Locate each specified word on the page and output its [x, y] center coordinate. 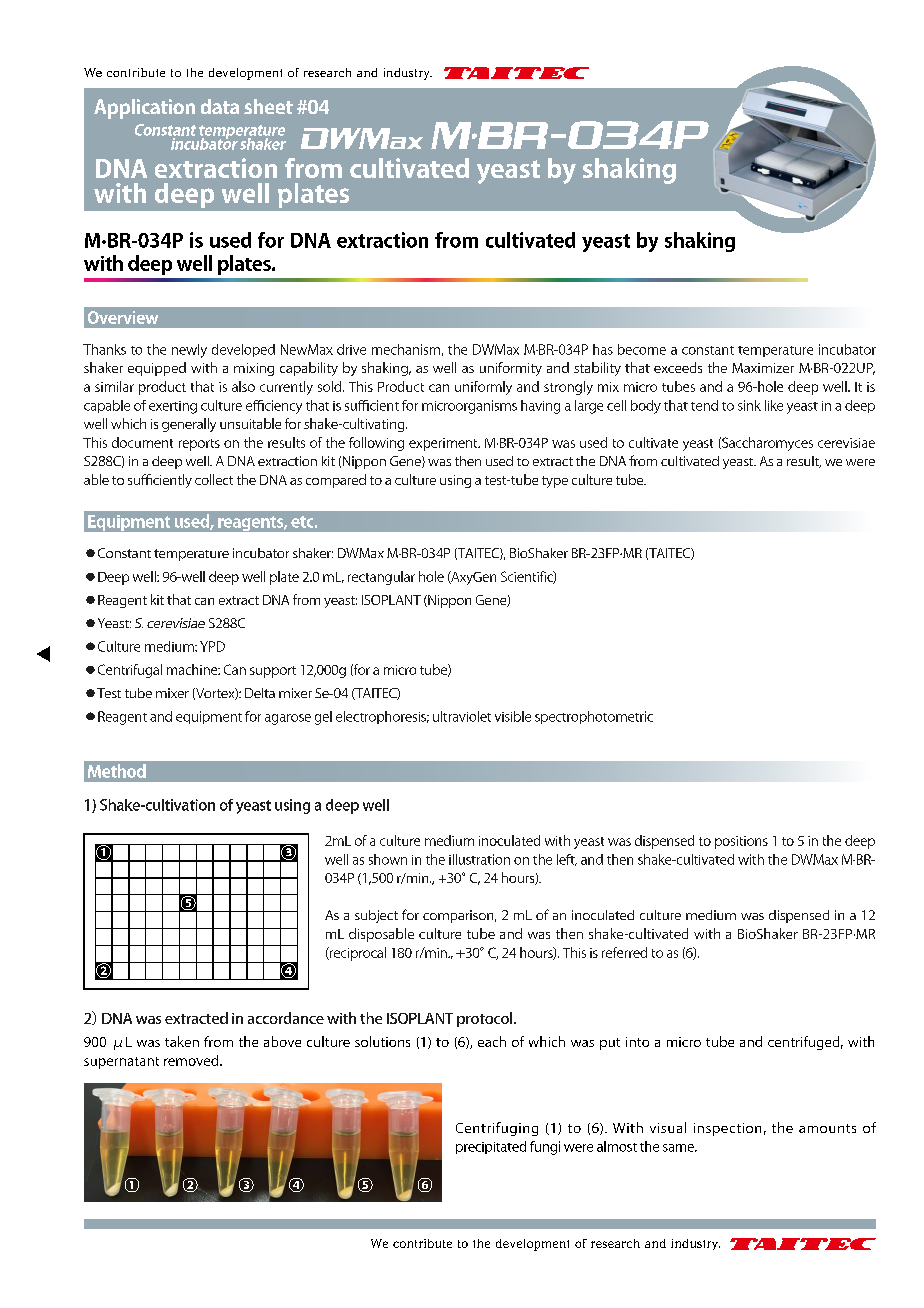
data [220, 106]
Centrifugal [130, 671]
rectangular [381, 578]
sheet [268, 106]
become [642, 349]
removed [192, 1060]
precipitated [491, 1147]
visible [513, 716]
